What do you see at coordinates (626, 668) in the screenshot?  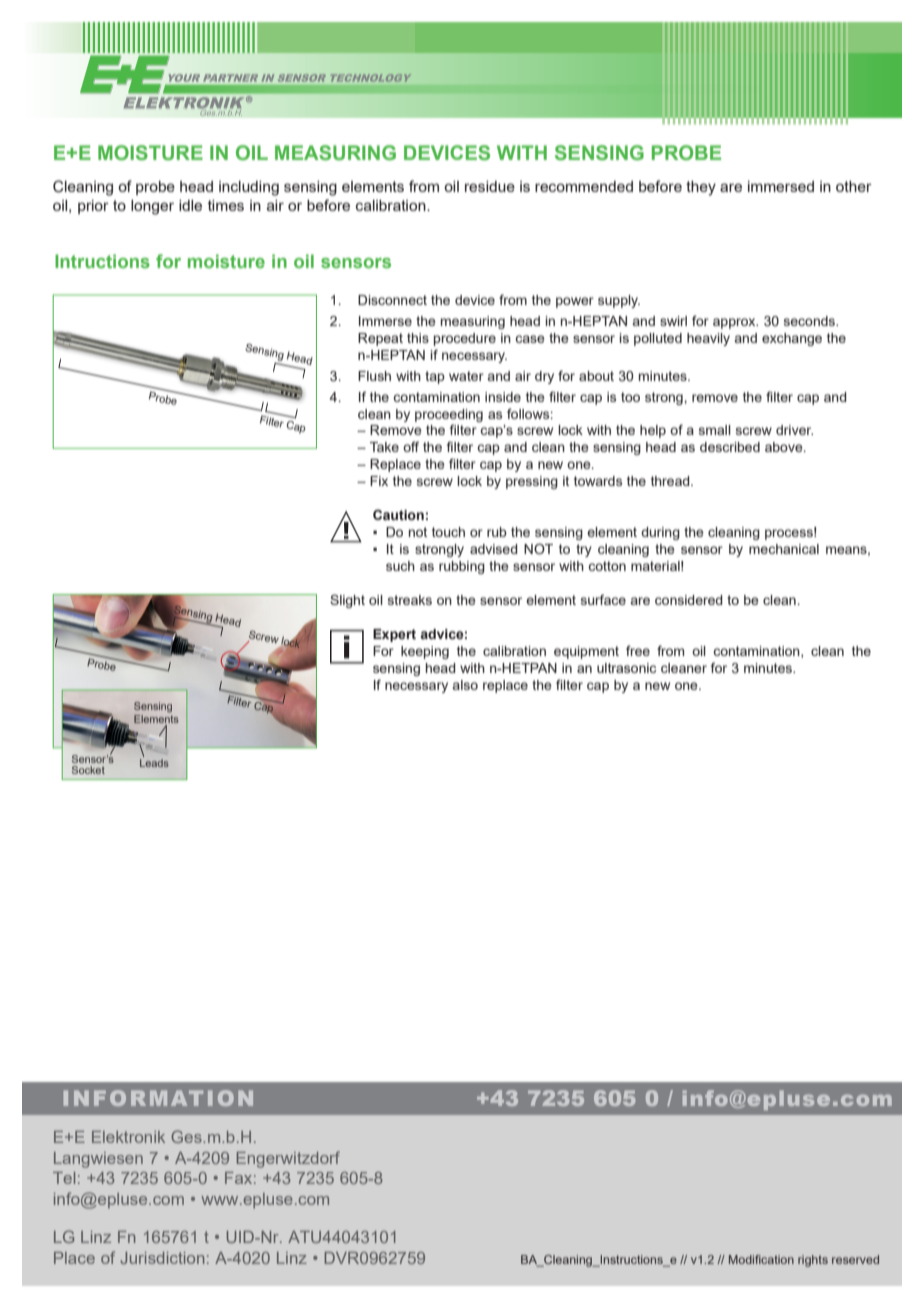 I see `ultrasonic` at bounding box center [626, 668].
